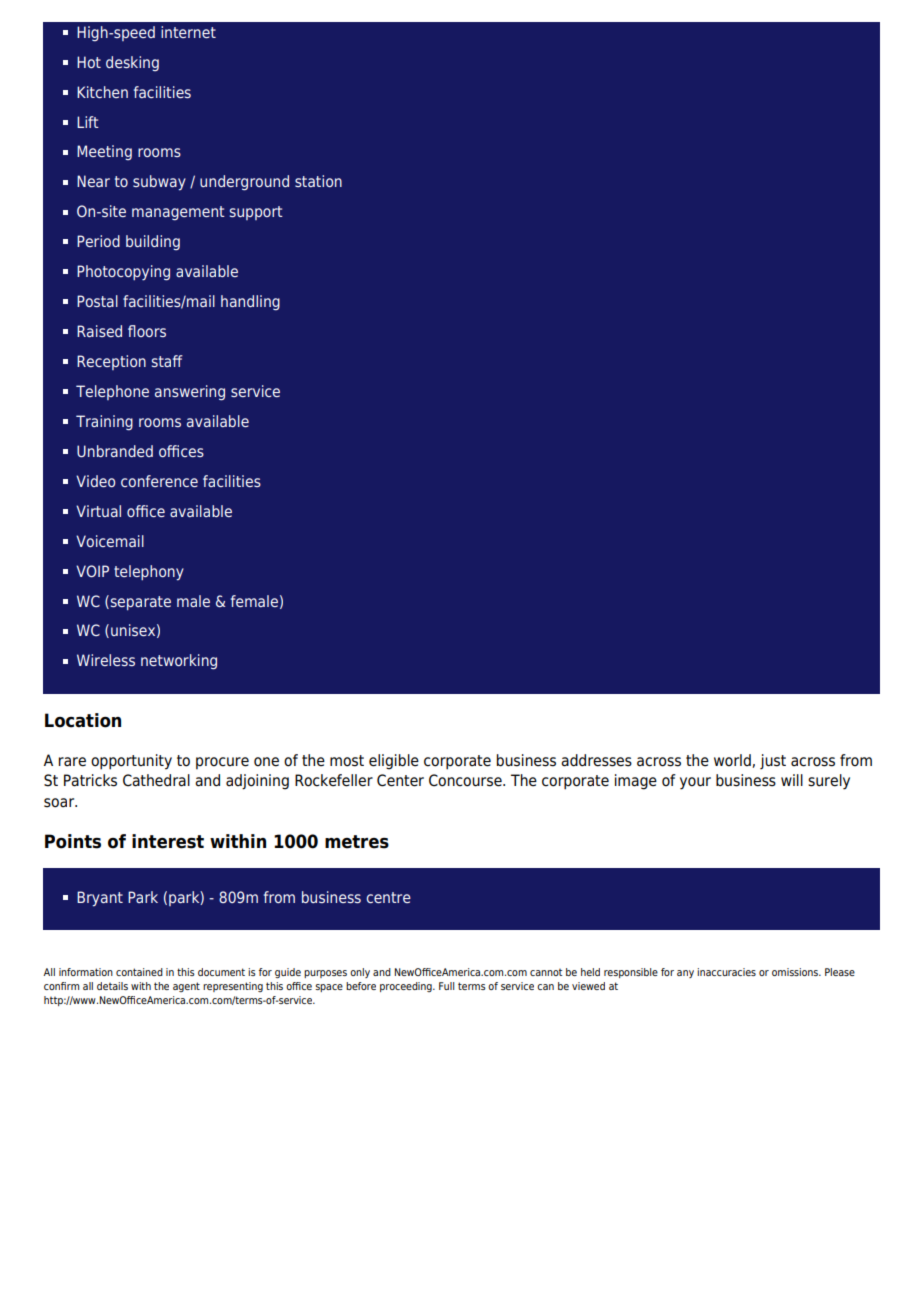 The width and height of the screenshot is (924, 1308). I want to click on Photocopying, so click(123, 273).
